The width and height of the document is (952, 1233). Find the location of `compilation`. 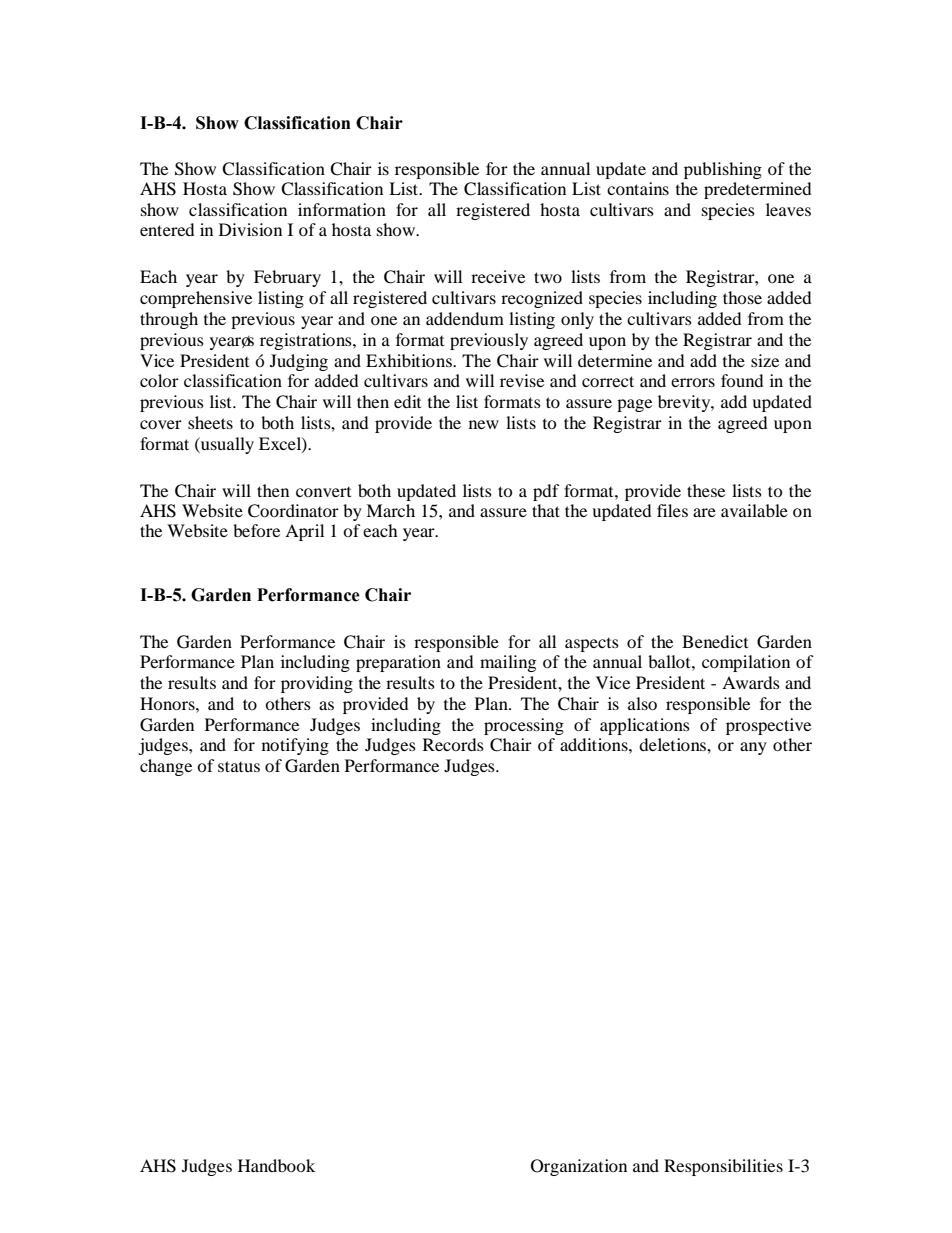

compilation is located at coordinates (746, 663).
